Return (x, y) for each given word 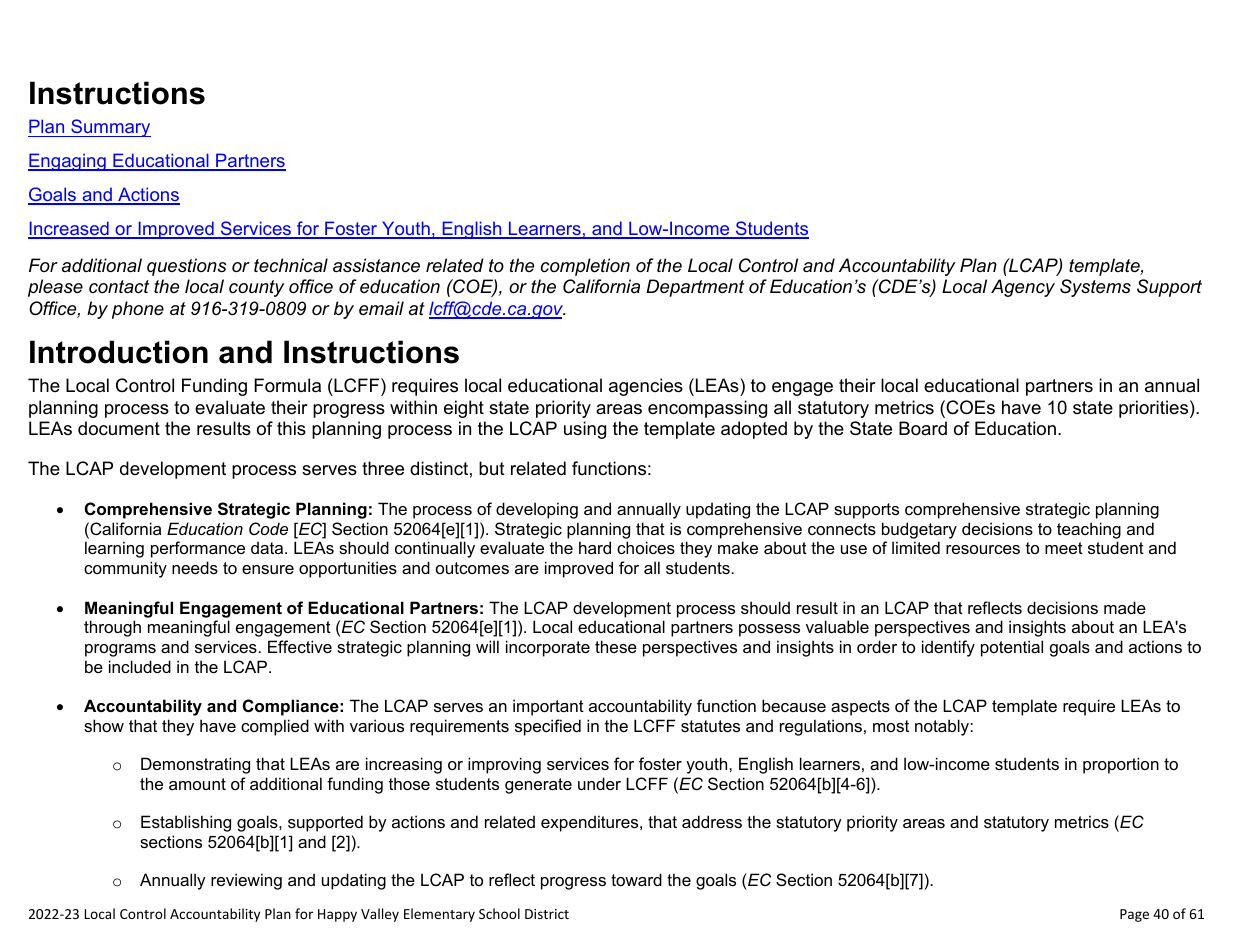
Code (268, 528)
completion (585, 267)
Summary (110, 128)
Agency (1023, 288)
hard (595, 547)
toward (636, 879)
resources (983, 549)
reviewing (246, 881)
